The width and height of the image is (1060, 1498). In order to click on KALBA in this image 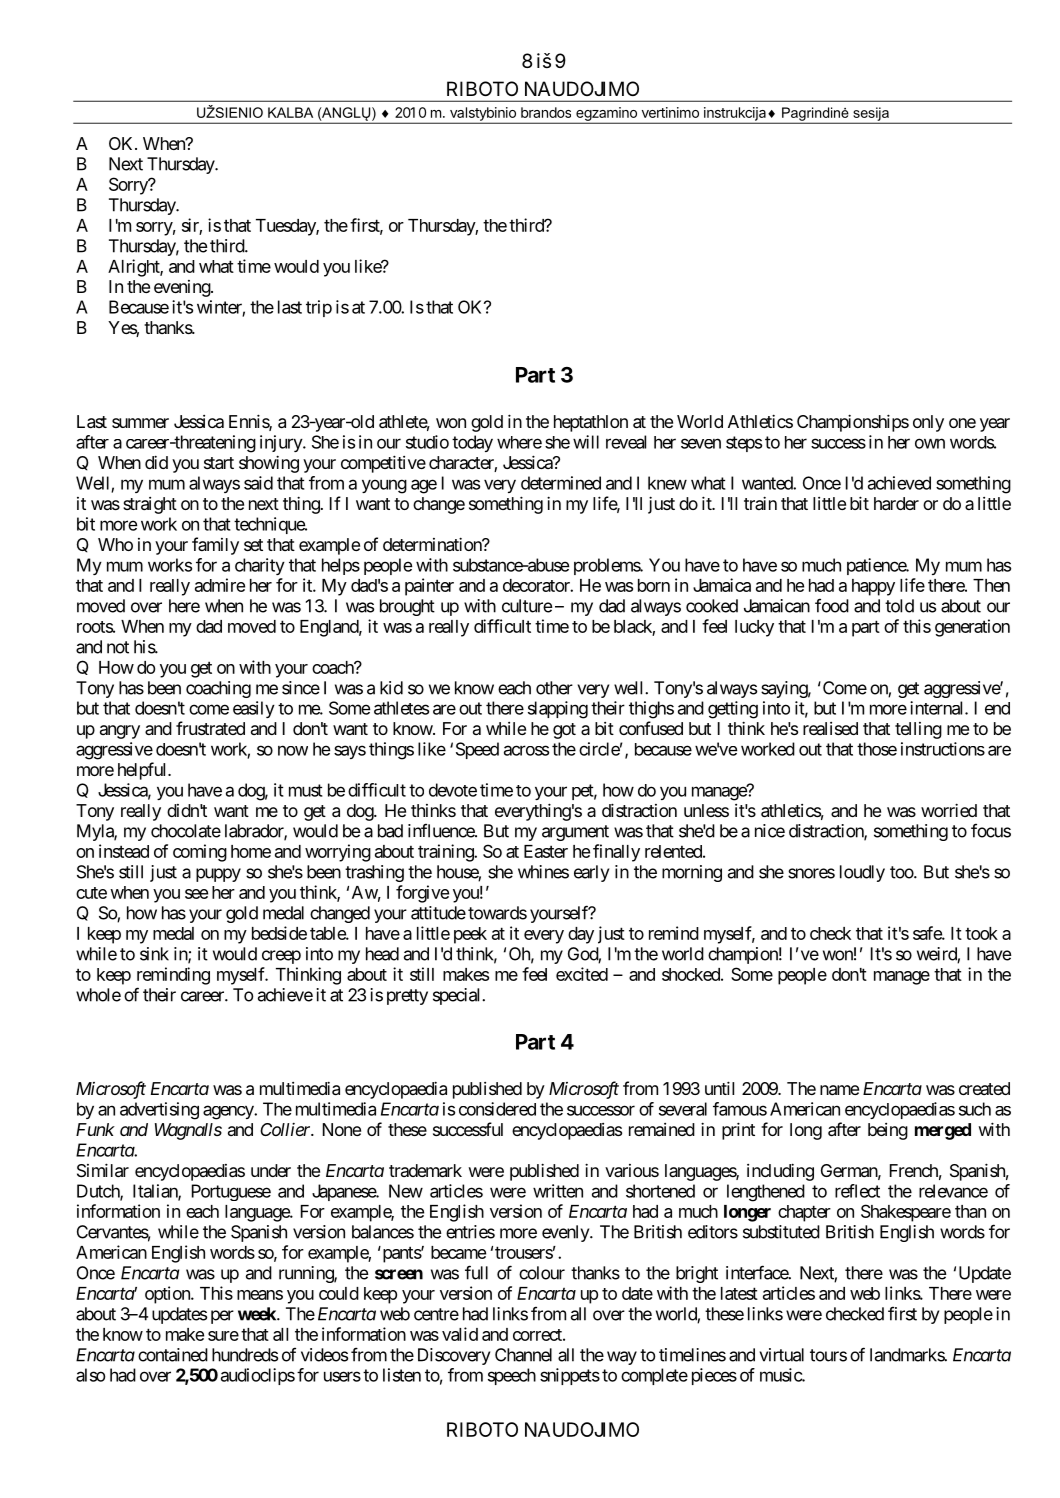, I will do `click(290, 112)`.
